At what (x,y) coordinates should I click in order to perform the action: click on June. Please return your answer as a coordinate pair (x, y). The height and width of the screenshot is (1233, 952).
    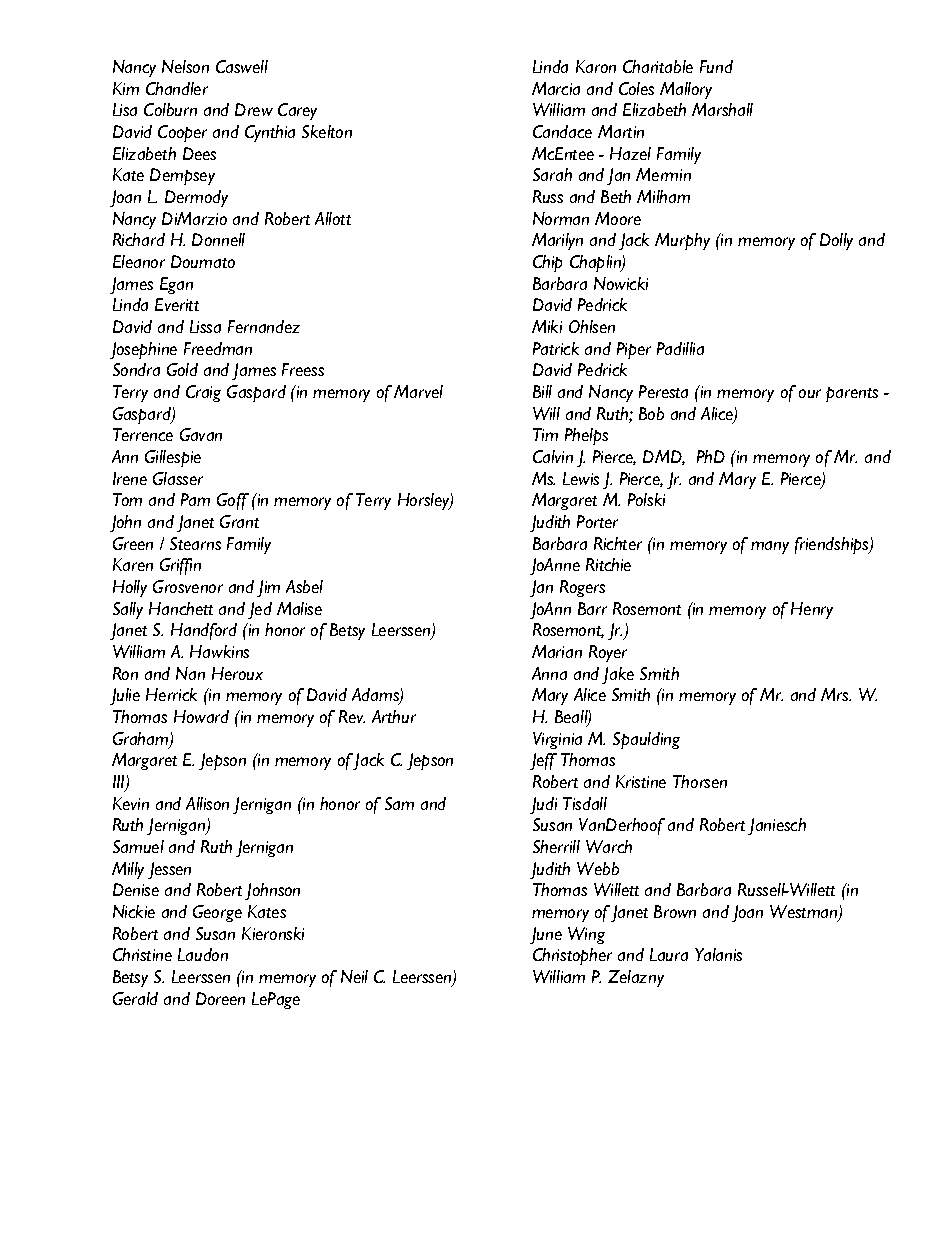
    Looking at the image, I should click on (546, 935).
